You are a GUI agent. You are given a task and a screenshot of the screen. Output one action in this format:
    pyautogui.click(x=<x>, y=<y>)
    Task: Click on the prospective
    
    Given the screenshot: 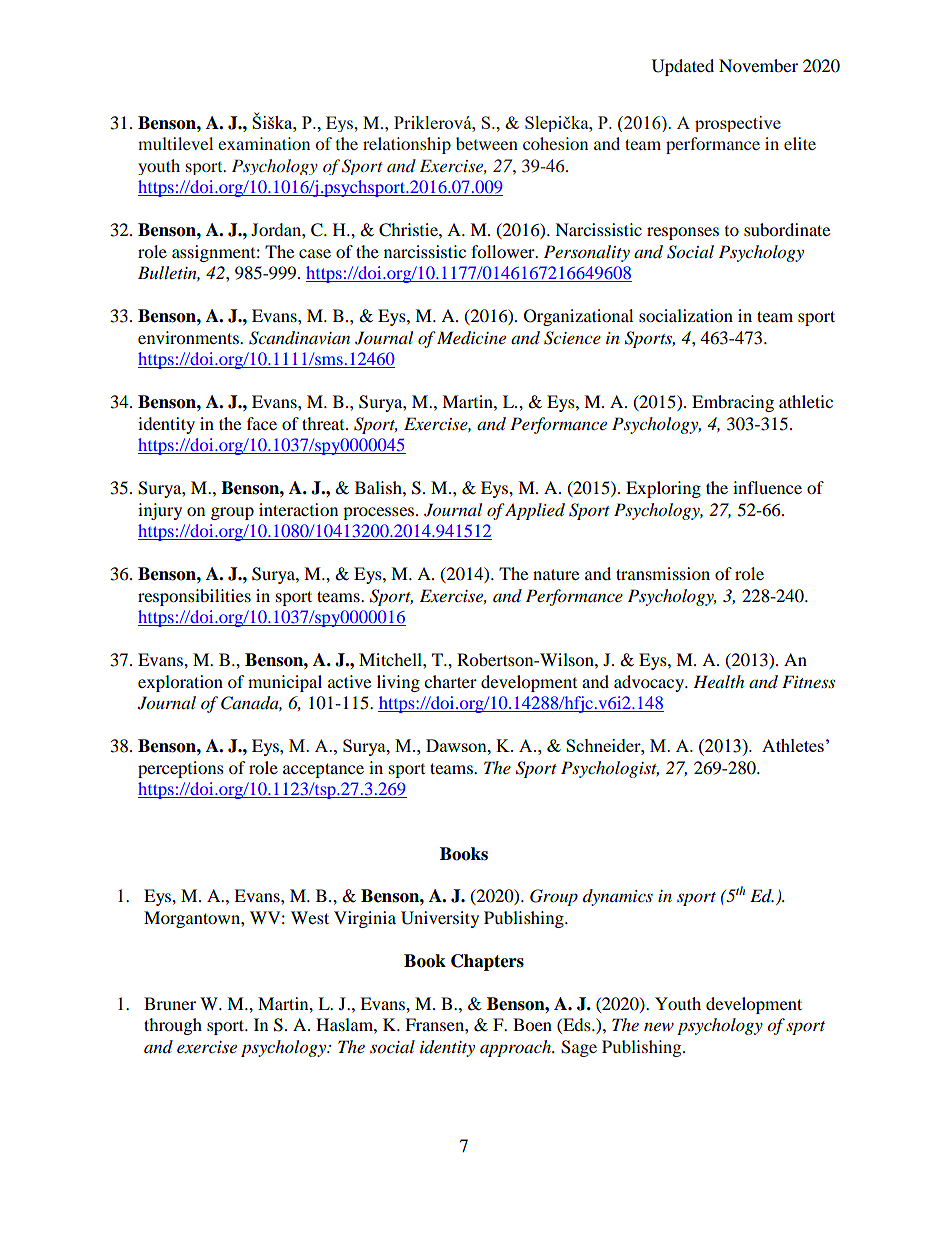 What is the action you would take?
    pyautogui.click(x=738, y=124)
